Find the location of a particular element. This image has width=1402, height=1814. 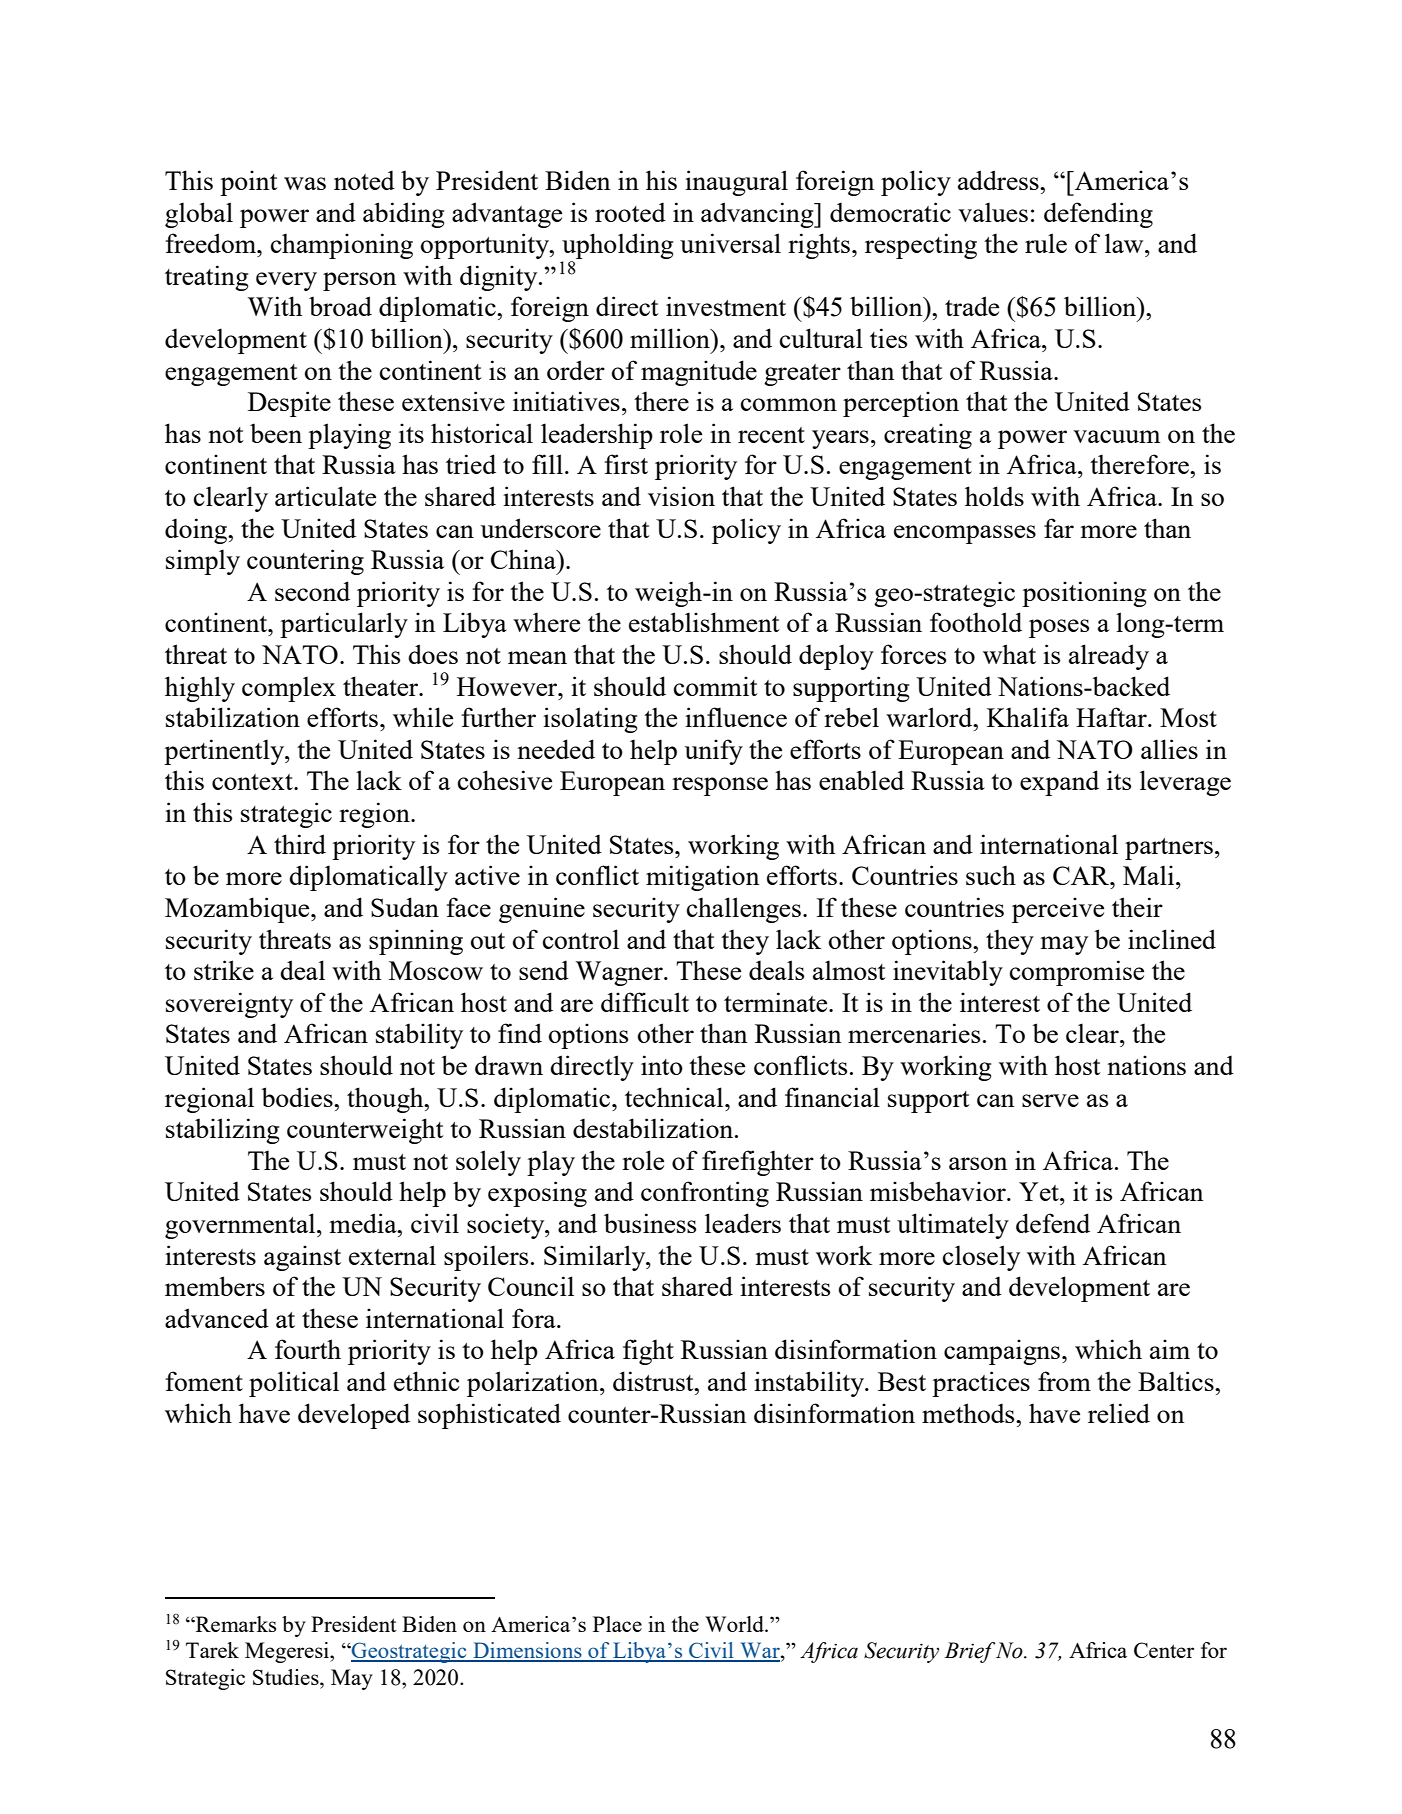

universal is located at coordinates (730, 243).
